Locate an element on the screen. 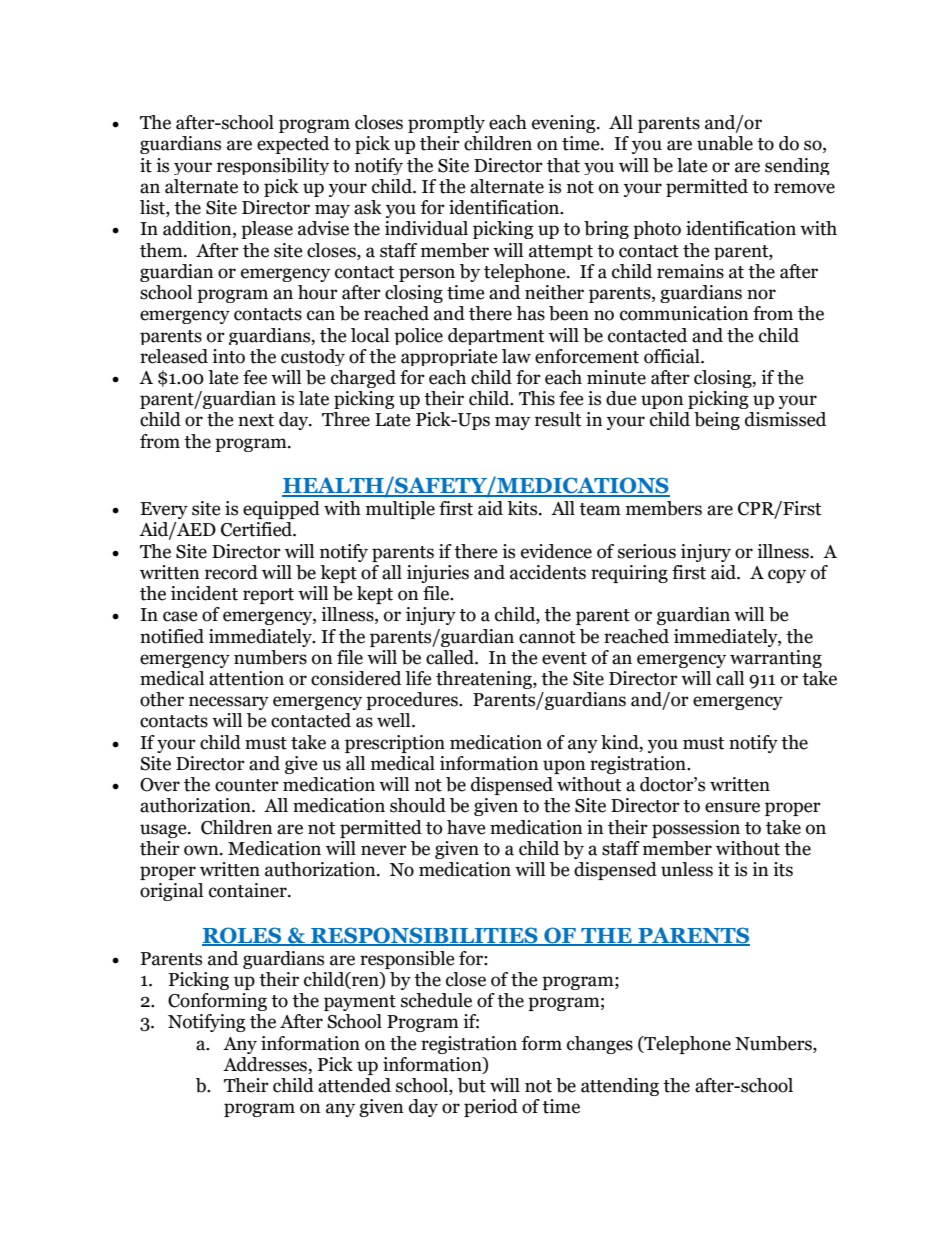 The image size is (952, 1233). but is located at coordinates (472, 1085).
